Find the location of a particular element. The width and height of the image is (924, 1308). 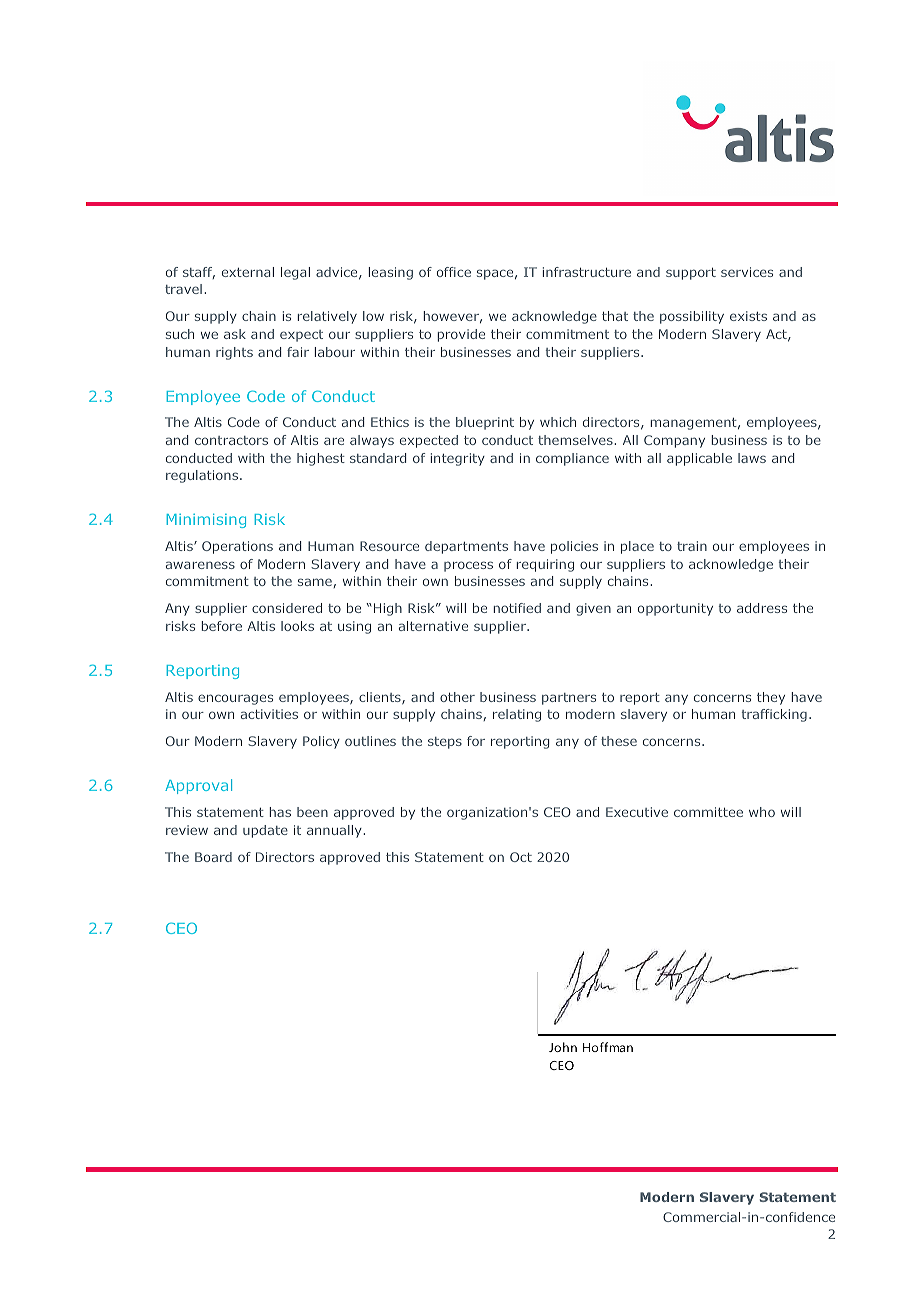

committee is located at coordinates (708, 812).
